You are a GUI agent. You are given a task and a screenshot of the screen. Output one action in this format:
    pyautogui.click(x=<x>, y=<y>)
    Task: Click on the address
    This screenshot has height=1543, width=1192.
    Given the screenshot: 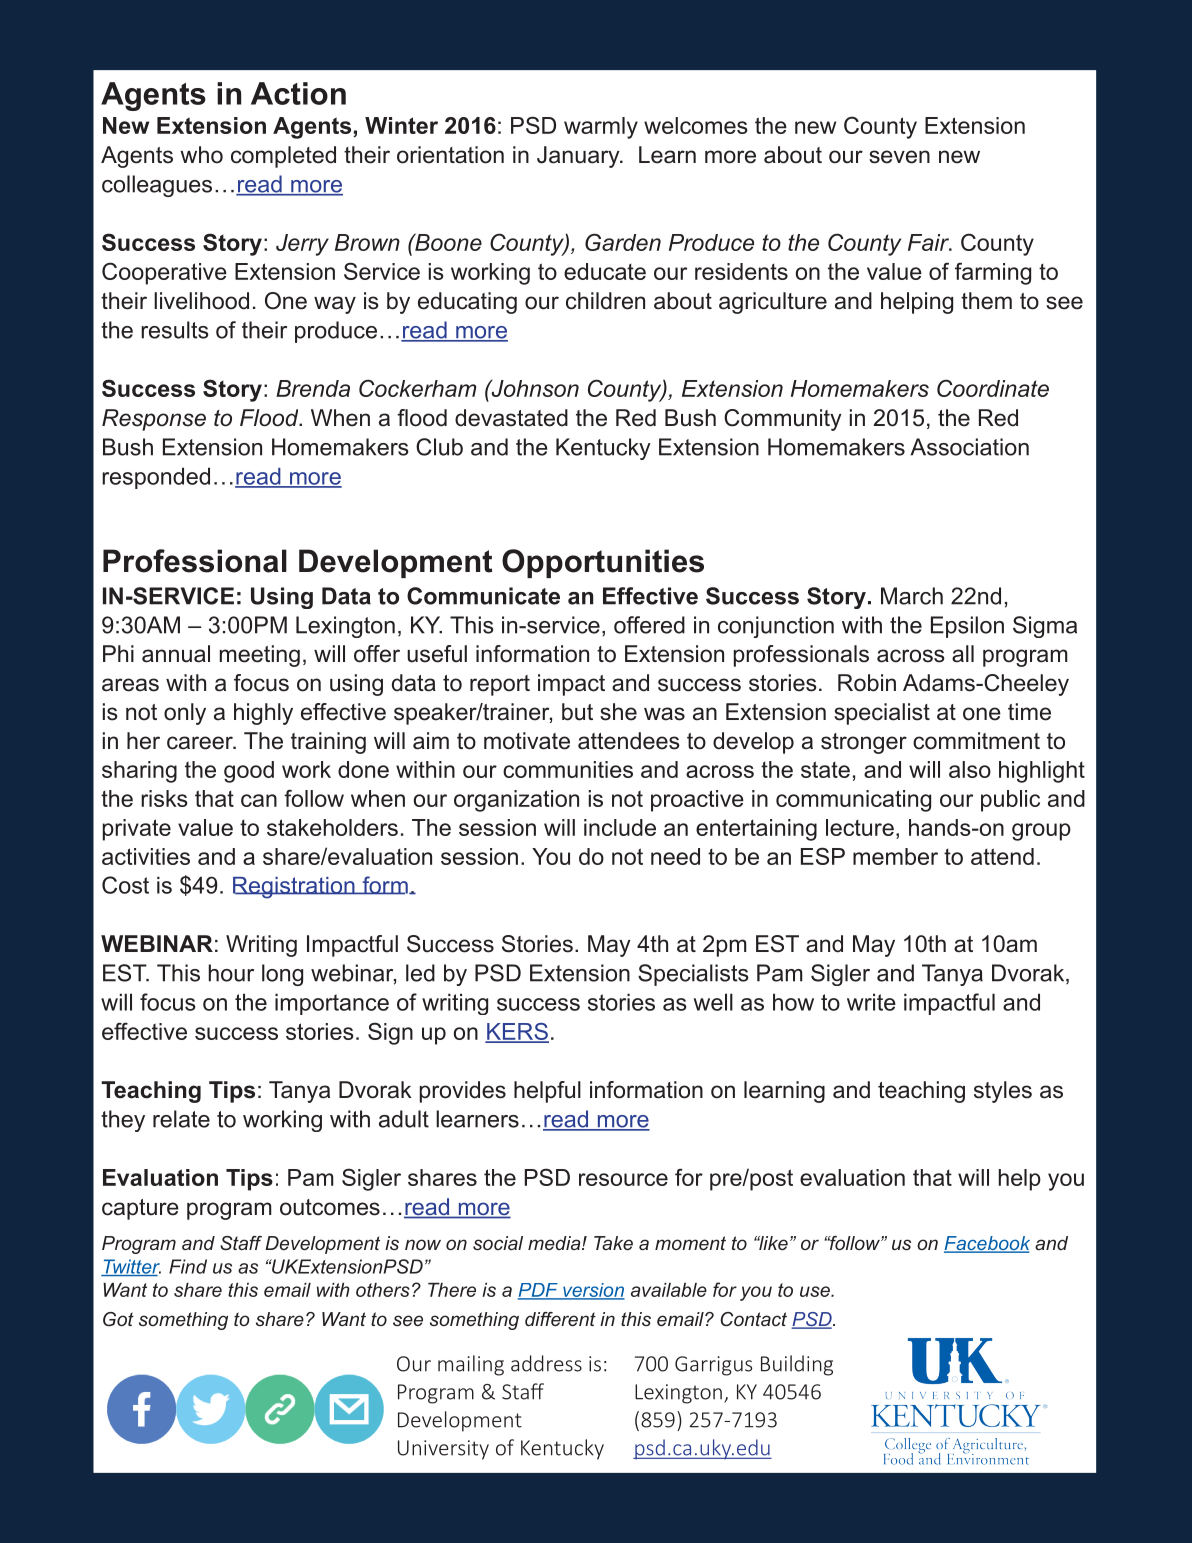 What is the action you would take?
    pyautogui.click(x=546, y=1363)
